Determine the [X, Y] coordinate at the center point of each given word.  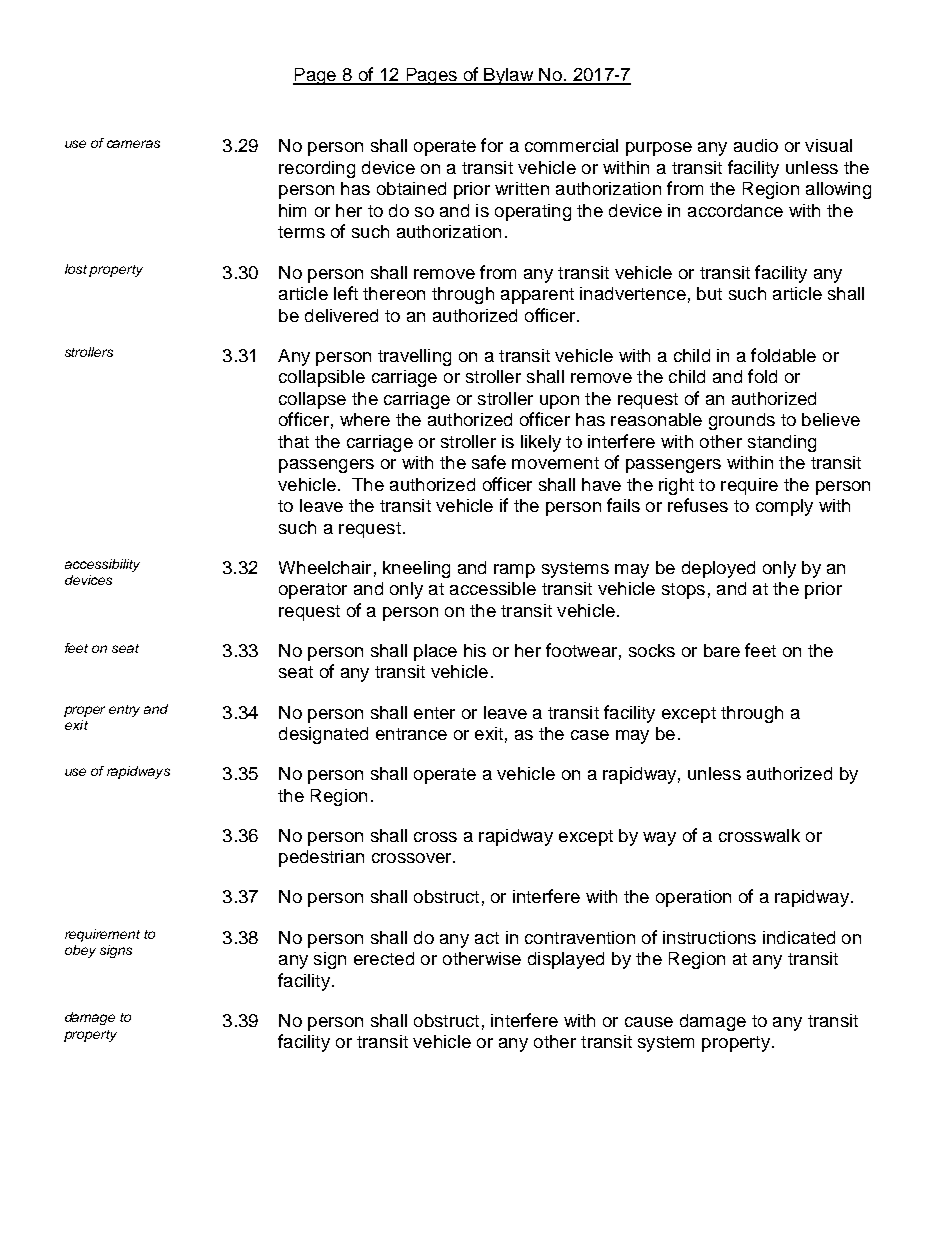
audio [756, 145]
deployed [718, 569]
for [492, 145]
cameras [133, 144]
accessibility [102, 565]
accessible [493, 588]
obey [80, 951]
